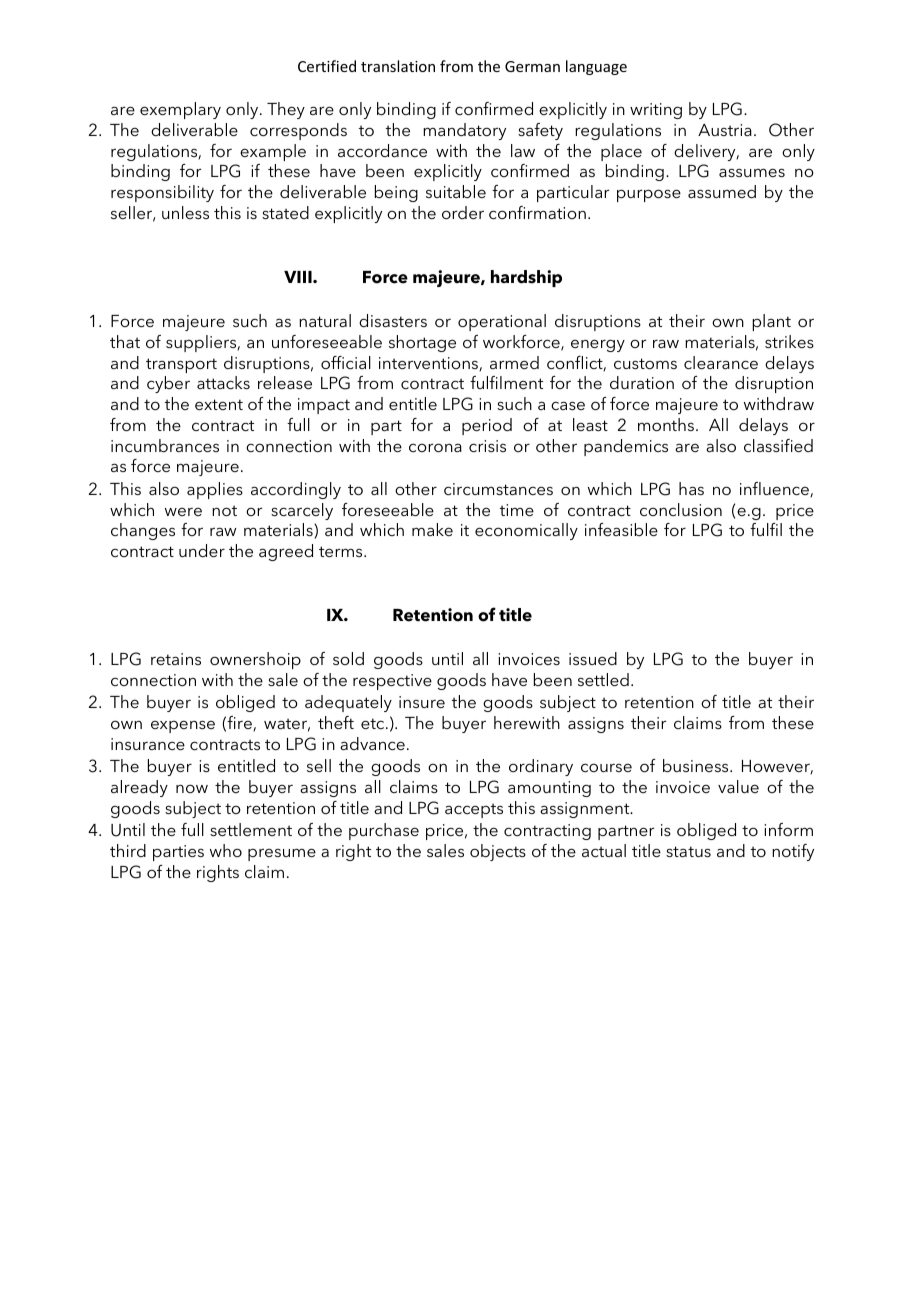 The width and height of the document is (924, 1309). Describe the element at coordinates (215, 490) in the document. I see `applies` at that location.
